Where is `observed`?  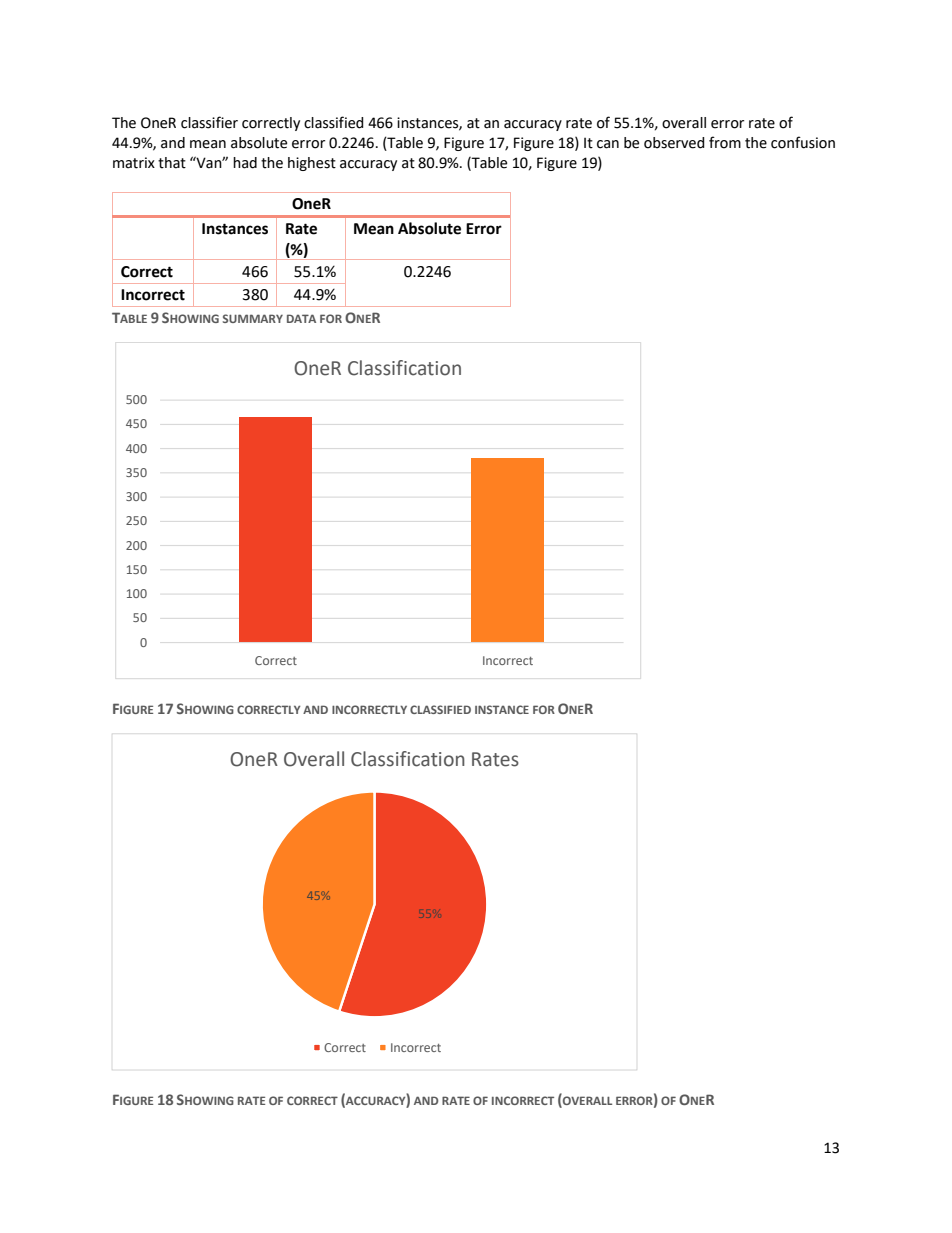
observed is located at coordinates (674, 143).
